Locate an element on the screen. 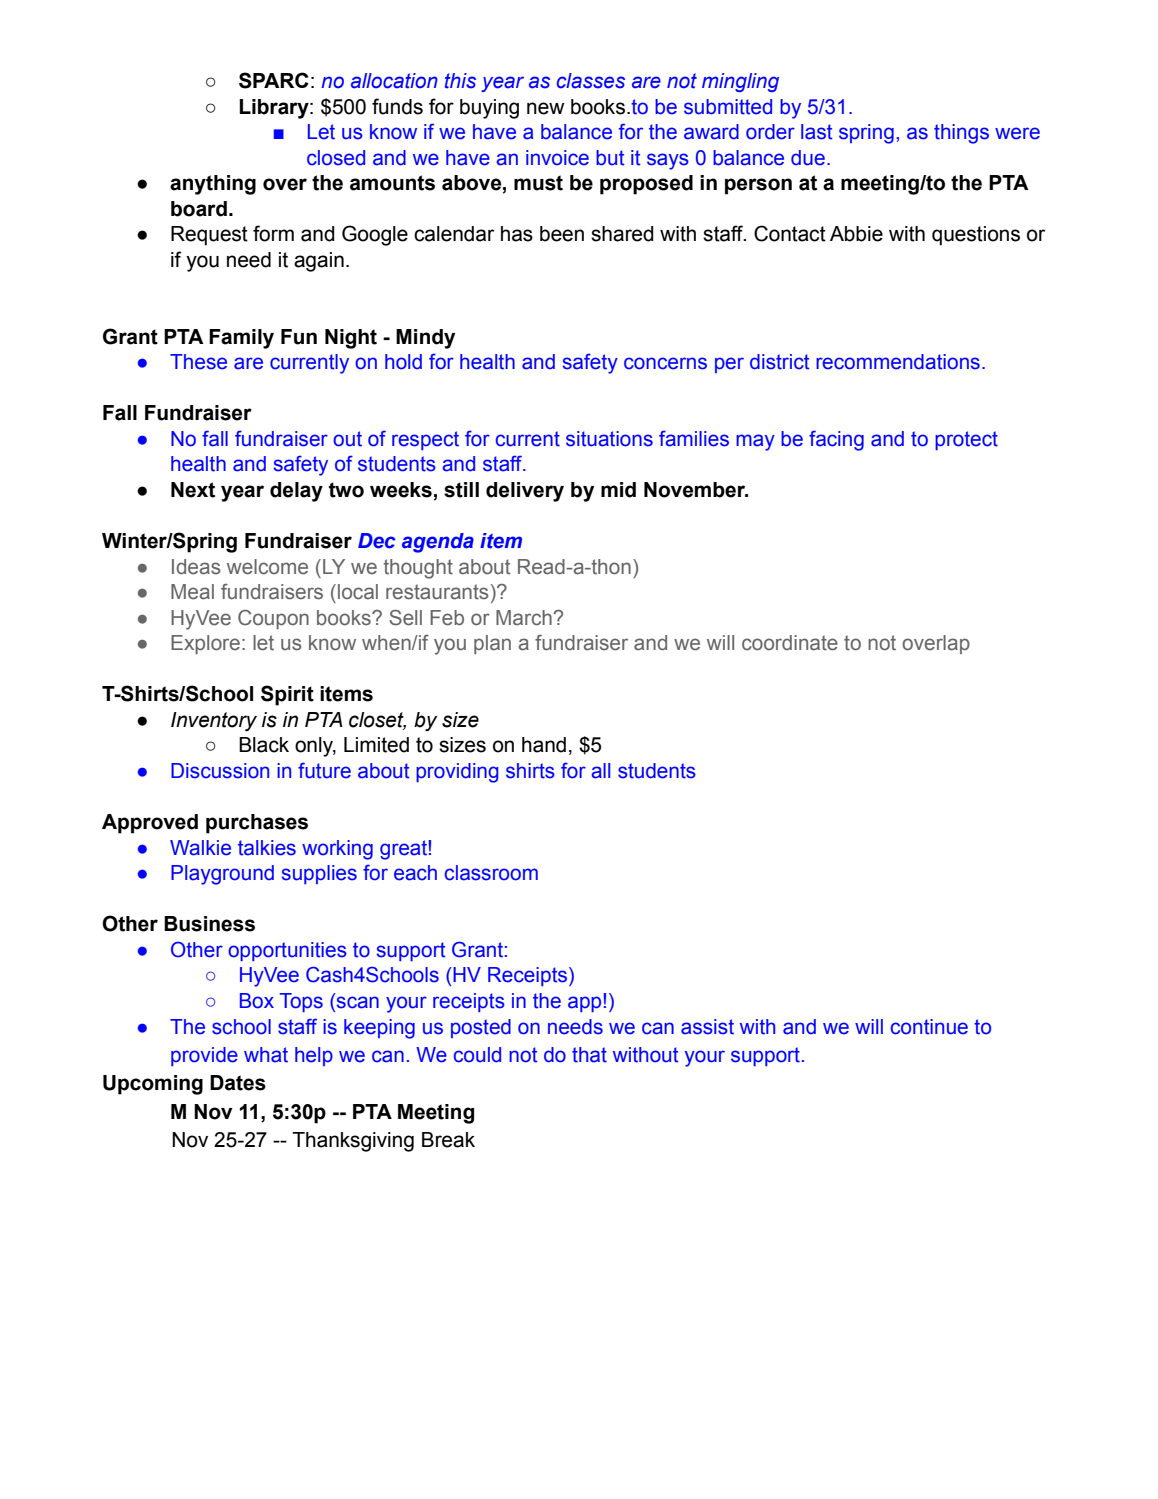  delay is located at coordinates (296, 492).
